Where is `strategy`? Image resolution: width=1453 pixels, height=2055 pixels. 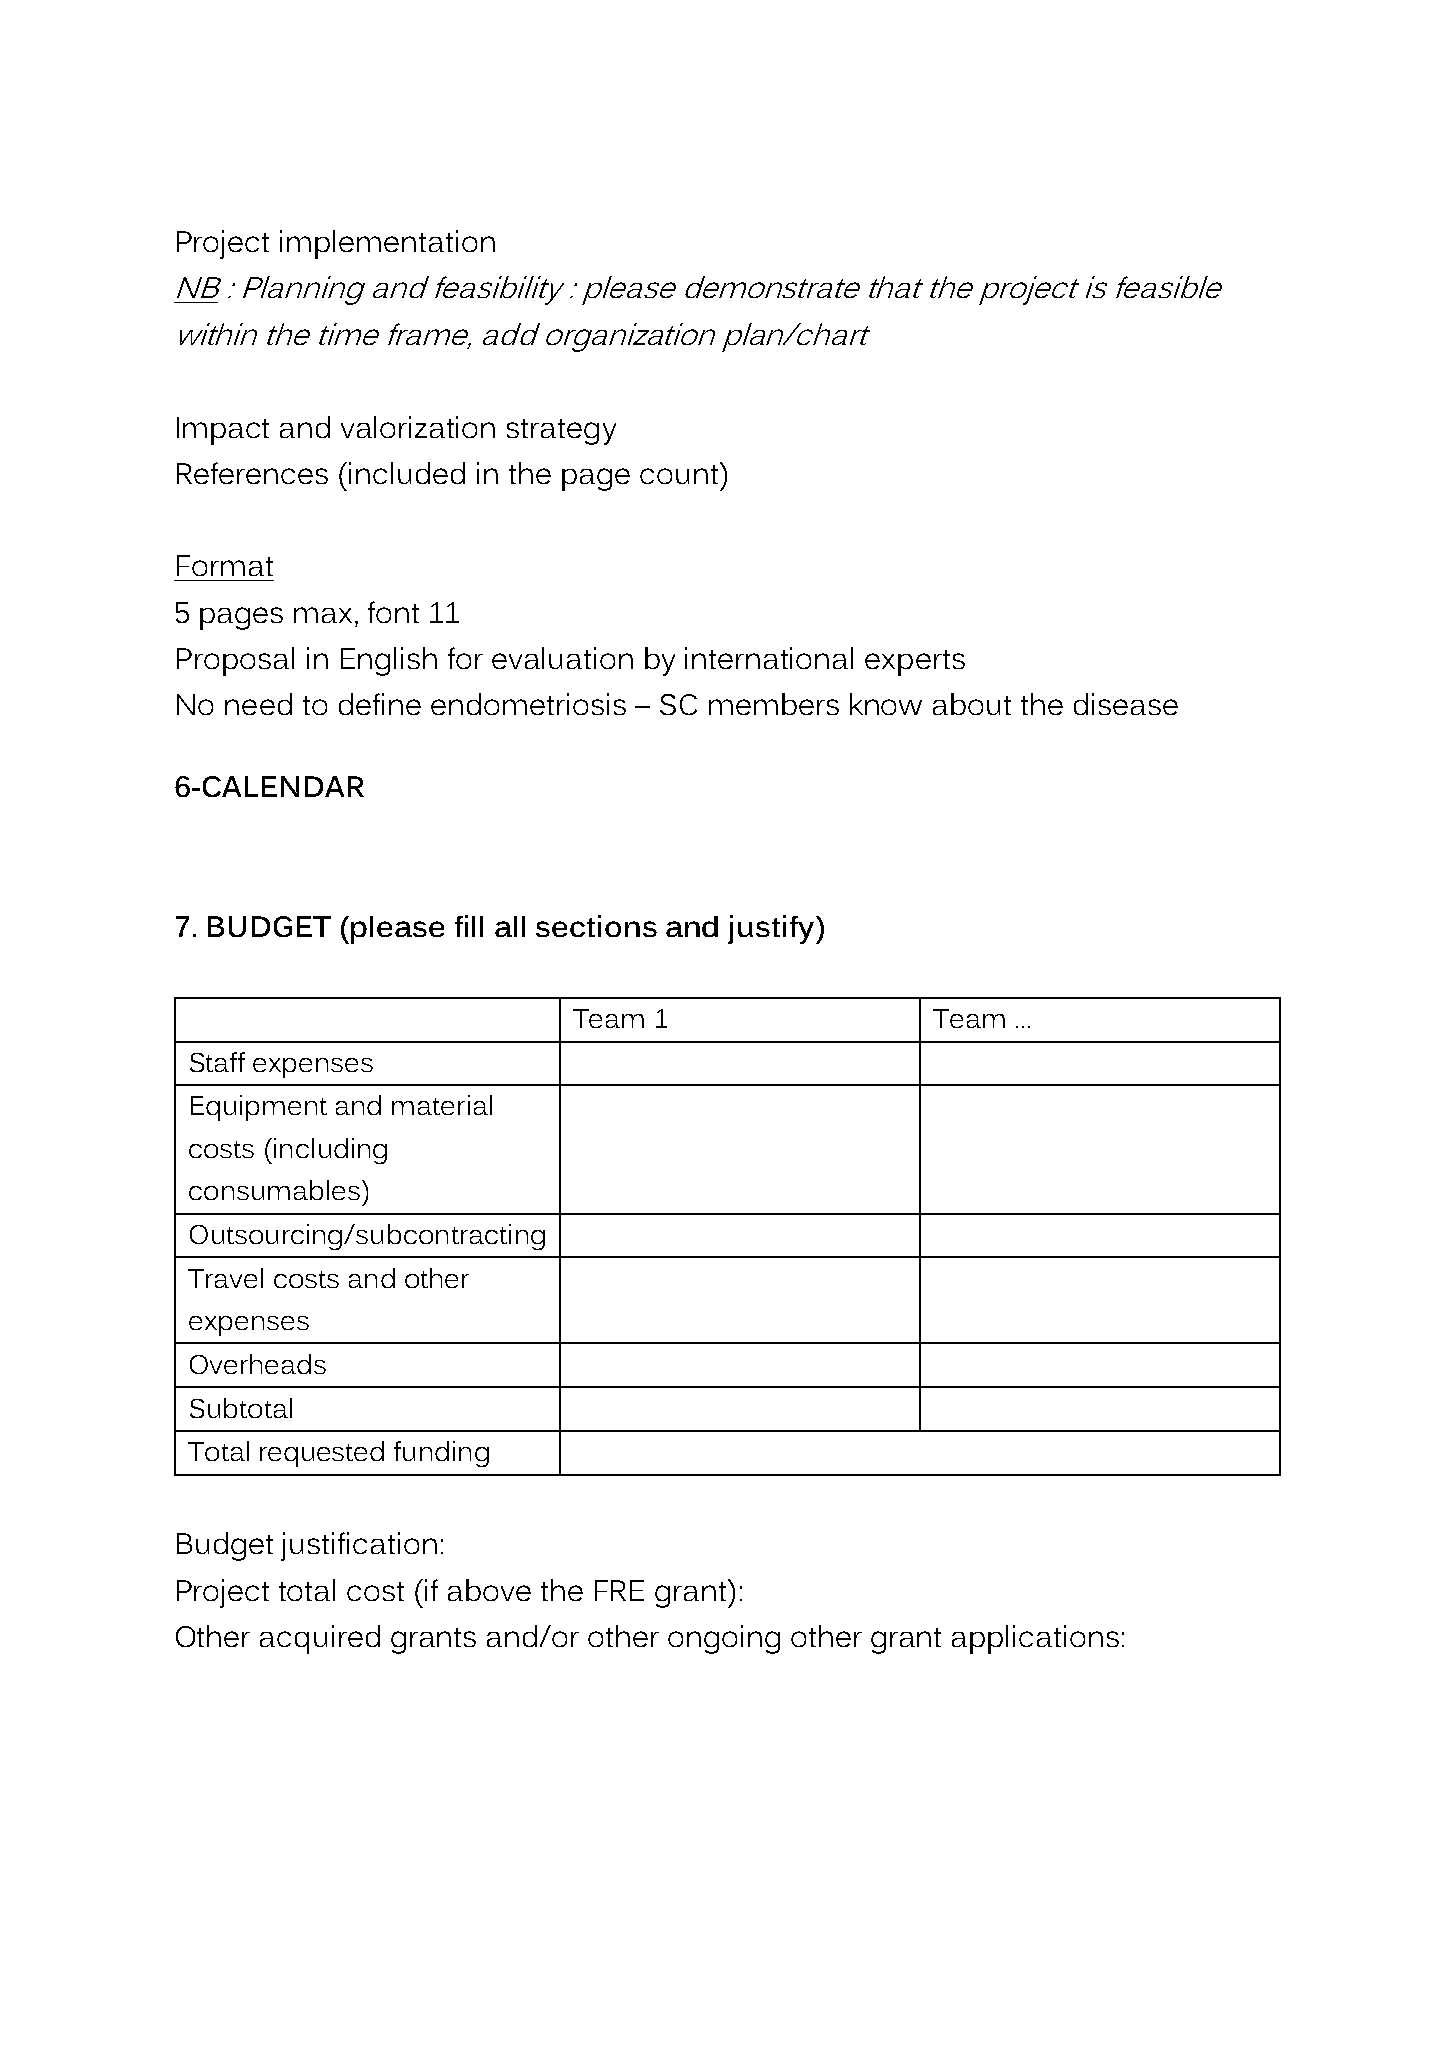 strategy is located at coordinates (561, 432).
